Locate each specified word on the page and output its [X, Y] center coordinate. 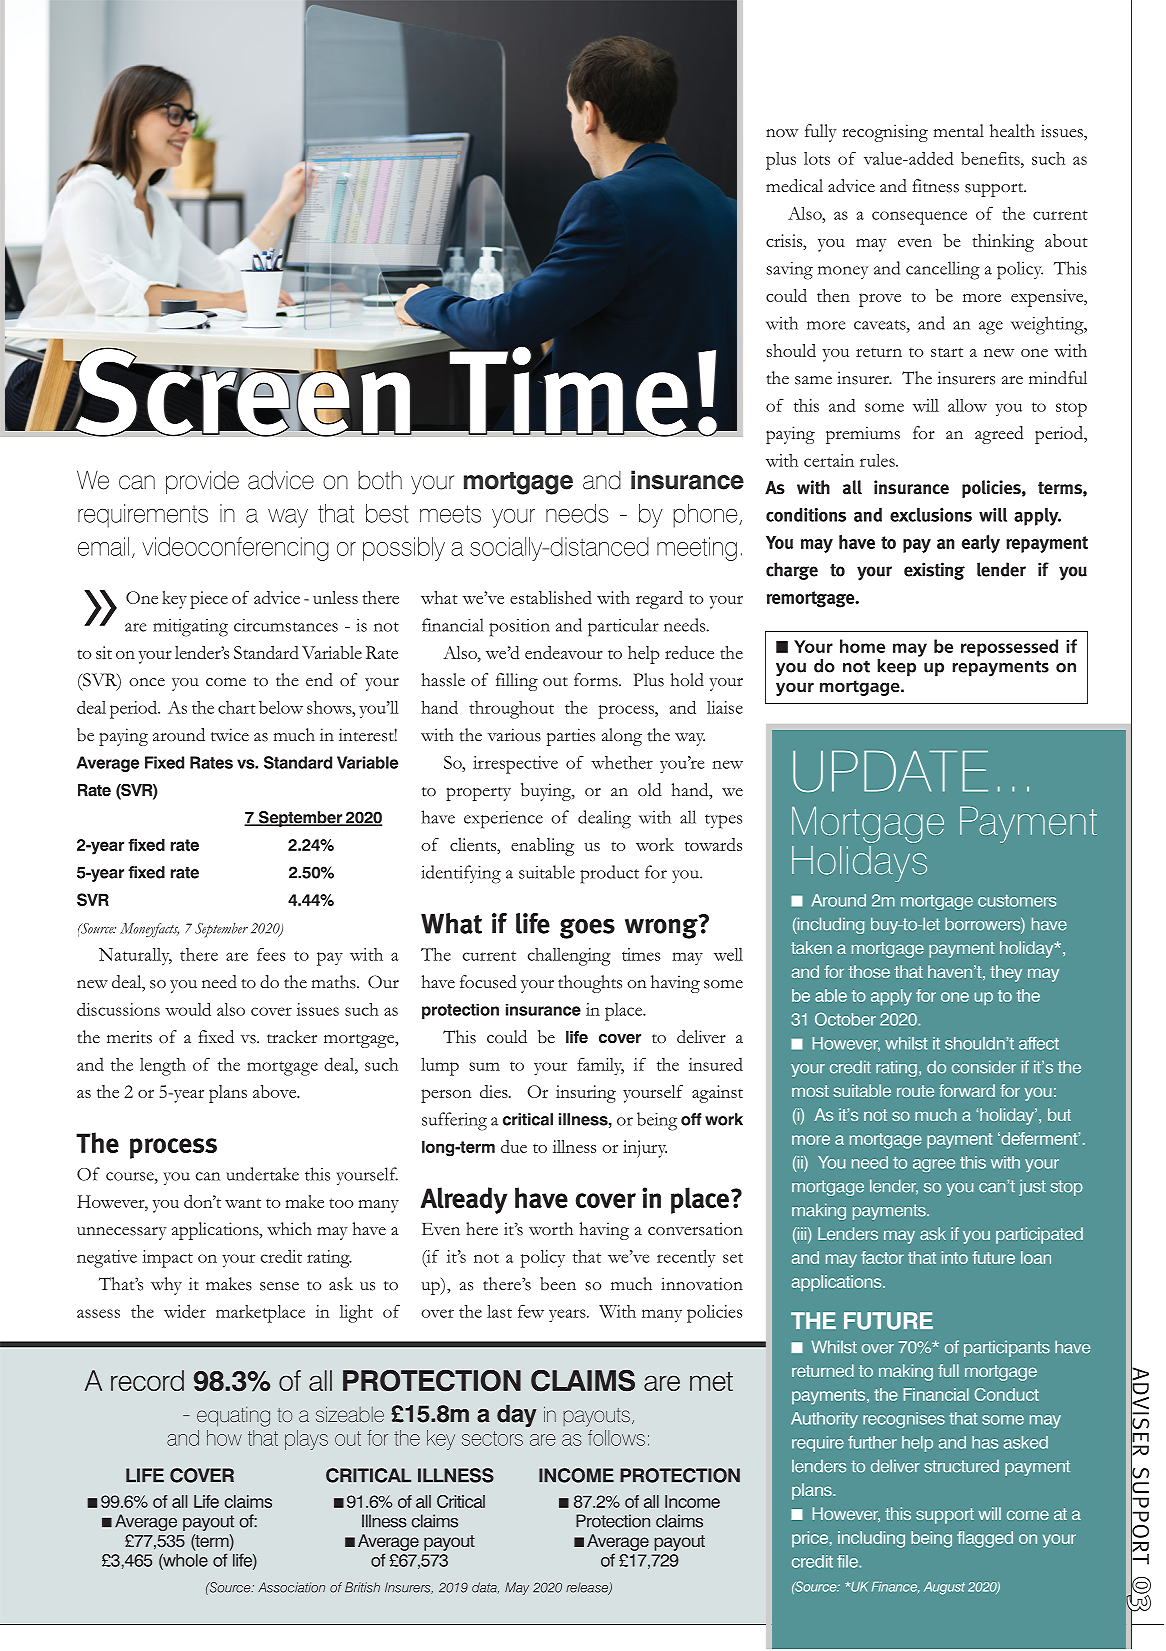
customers [1017, 901]
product [609, 874]
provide [202, 482]
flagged [985, 1539]
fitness [936, 186]
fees [271, 954]
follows [616, 1438]
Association [291, 1587]
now [782, 133]
